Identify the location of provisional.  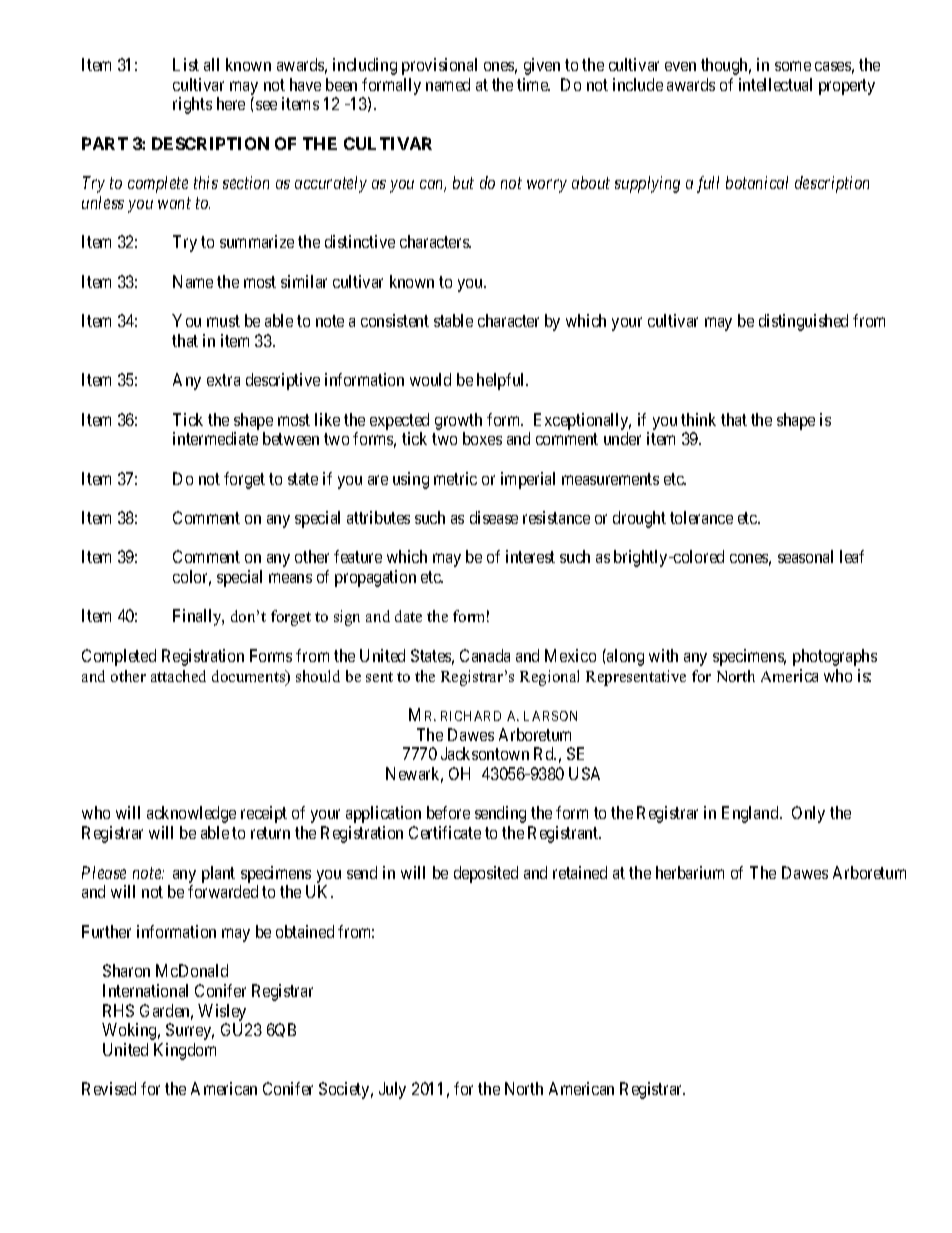
(439, 66).
